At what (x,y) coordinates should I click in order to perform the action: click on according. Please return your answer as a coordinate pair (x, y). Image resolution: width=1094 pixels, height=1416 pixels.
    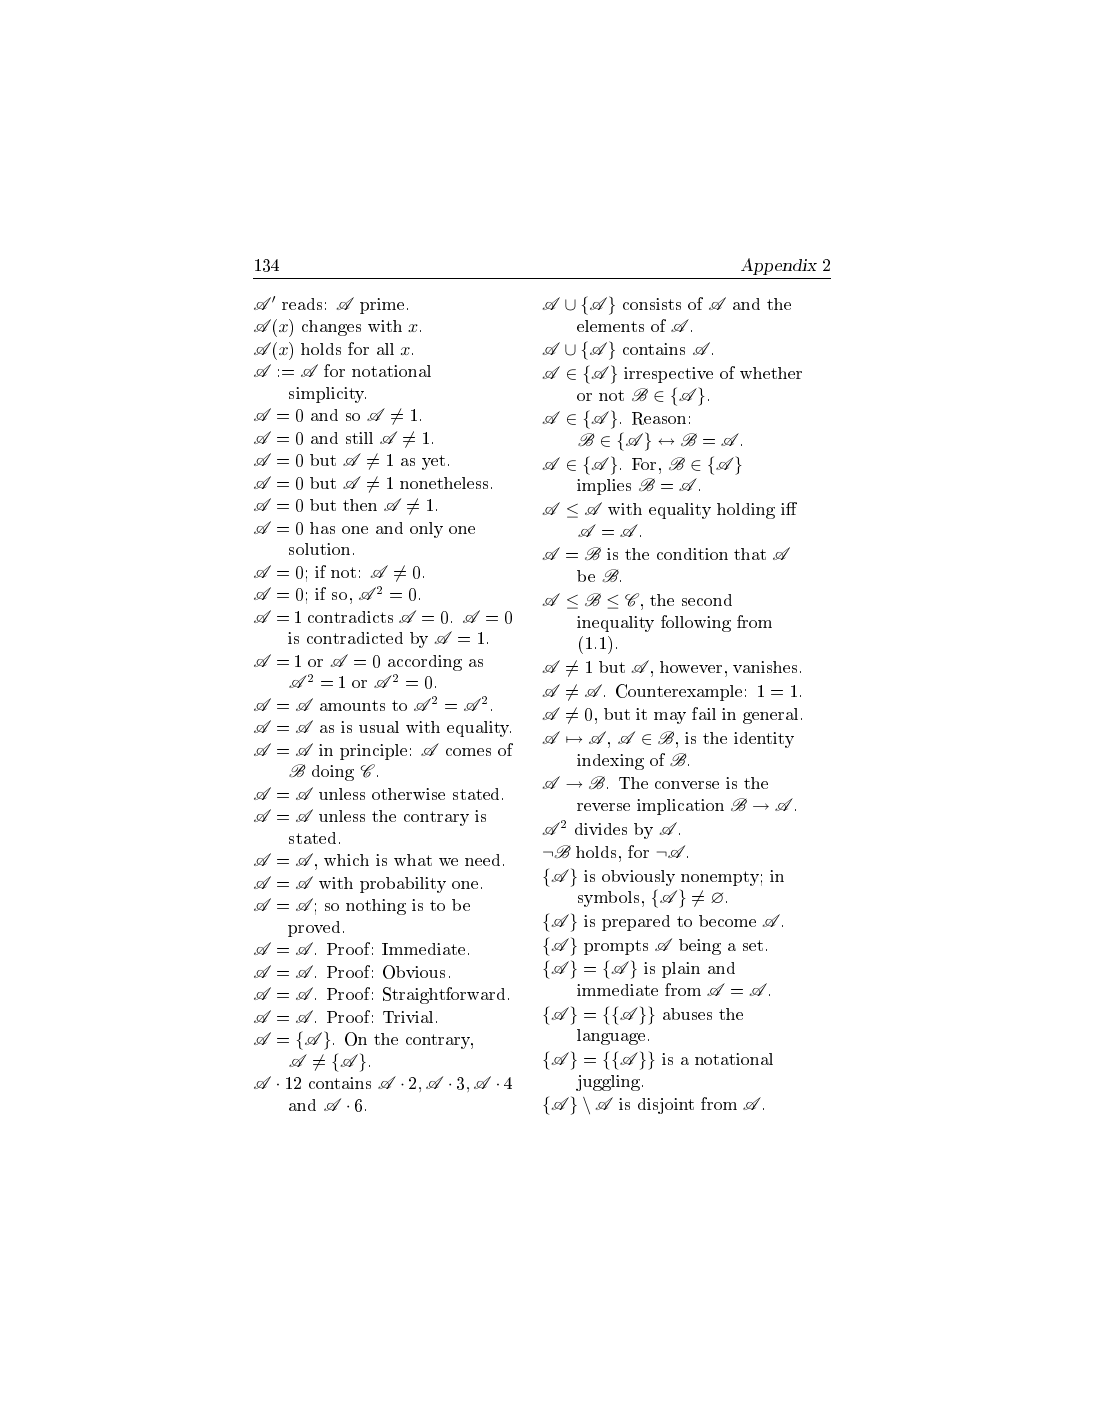
    Looking at the image, I should click on (425, 663).
